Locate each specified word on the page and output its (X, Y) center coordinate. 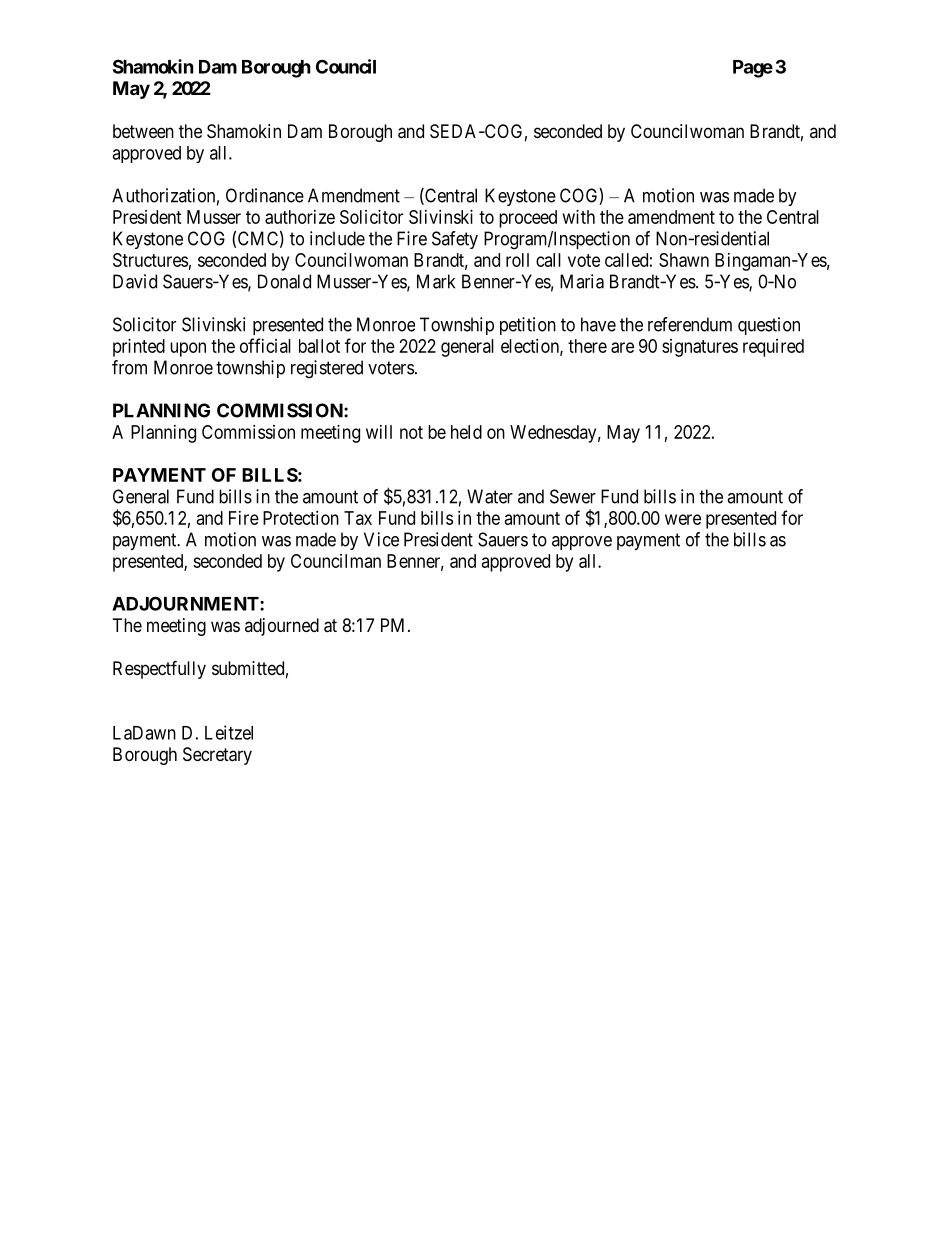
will (379, 432)
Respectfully (159, 669)
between (143, 131)
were (683, 519)
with (579, 217)
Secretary (217, 756)
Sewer (573, 496)
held (466, 432)
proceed (528, 219)
